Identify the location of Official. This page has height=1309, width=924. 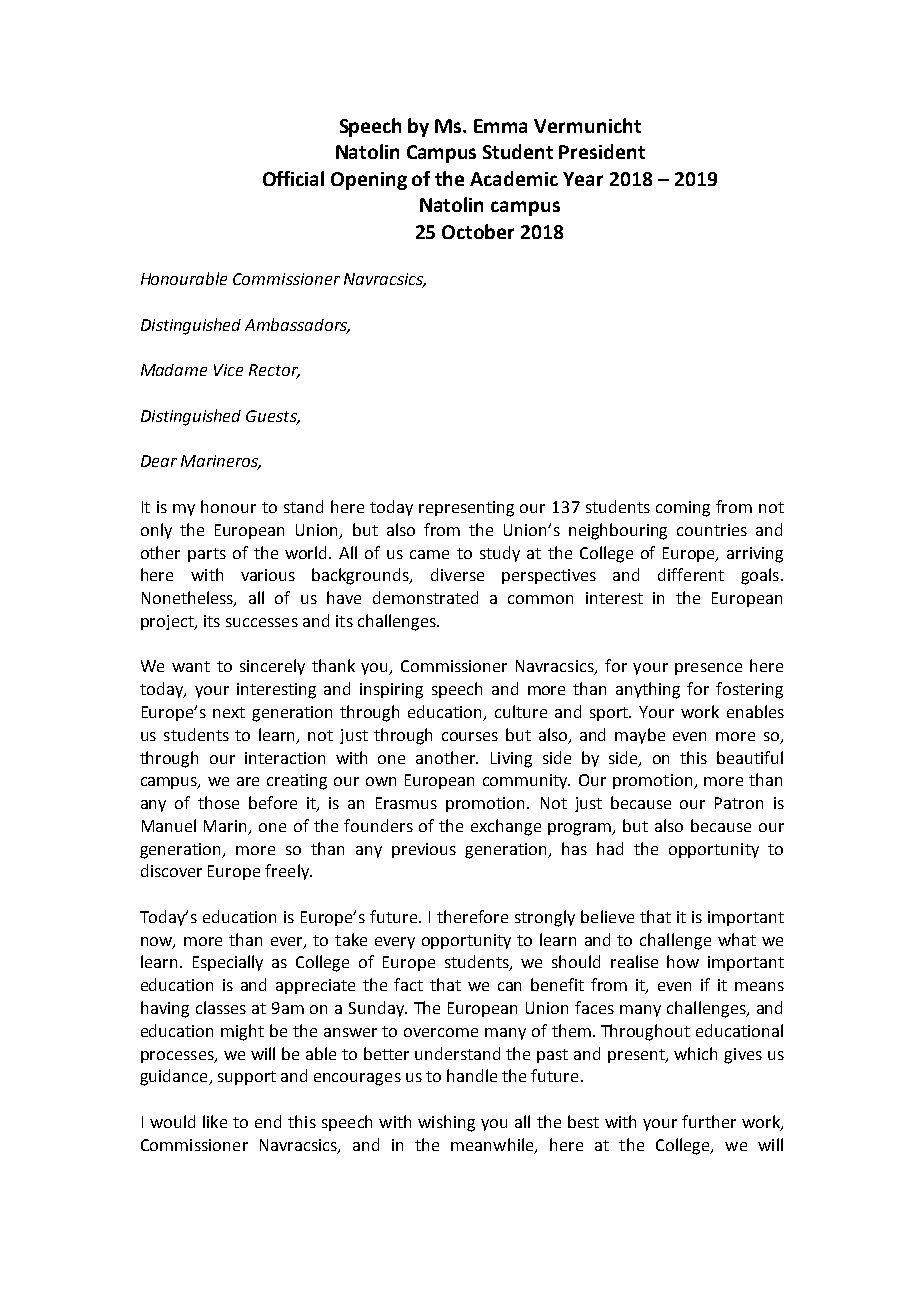
(293, 178).
